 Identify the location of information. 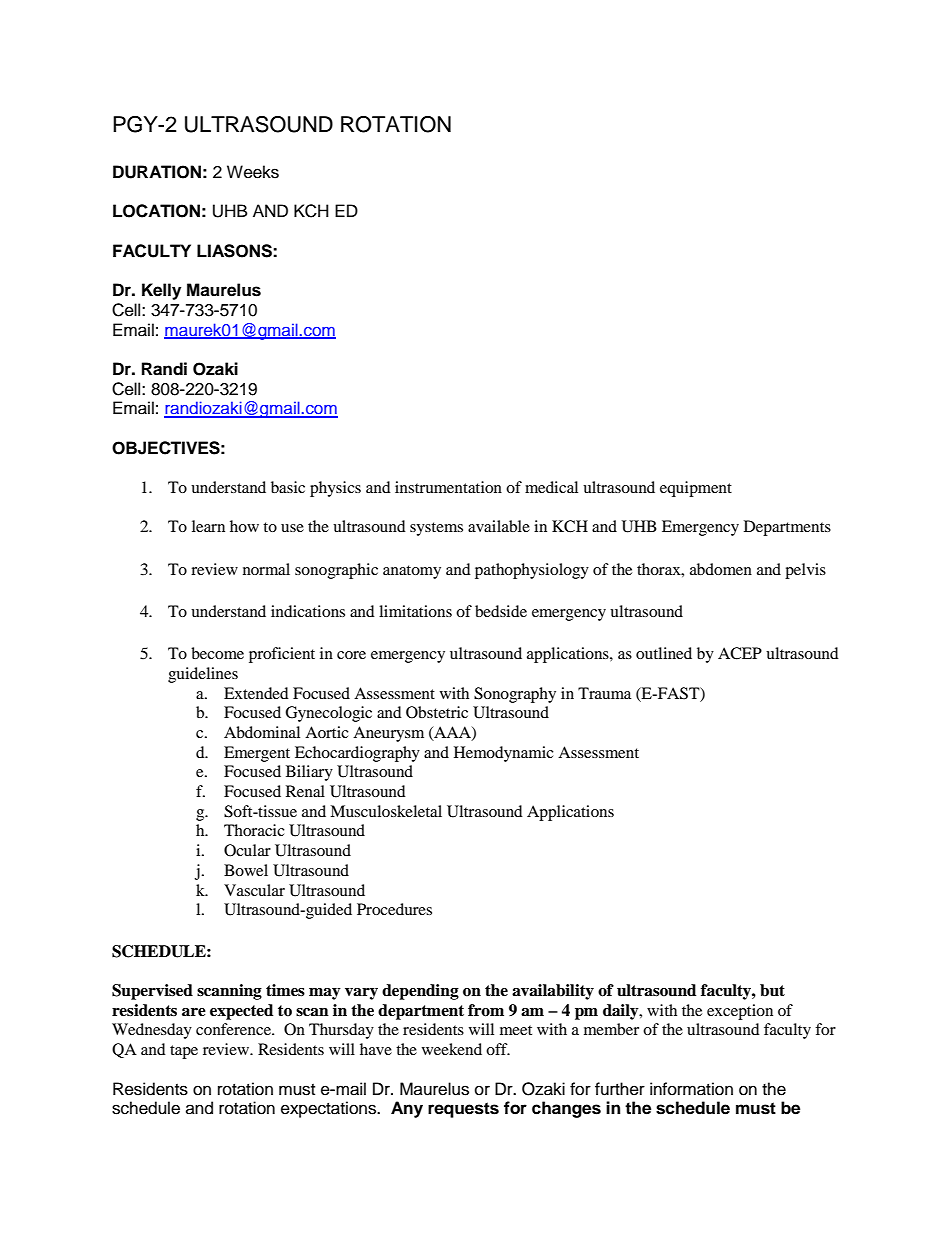
(691, 1089).
